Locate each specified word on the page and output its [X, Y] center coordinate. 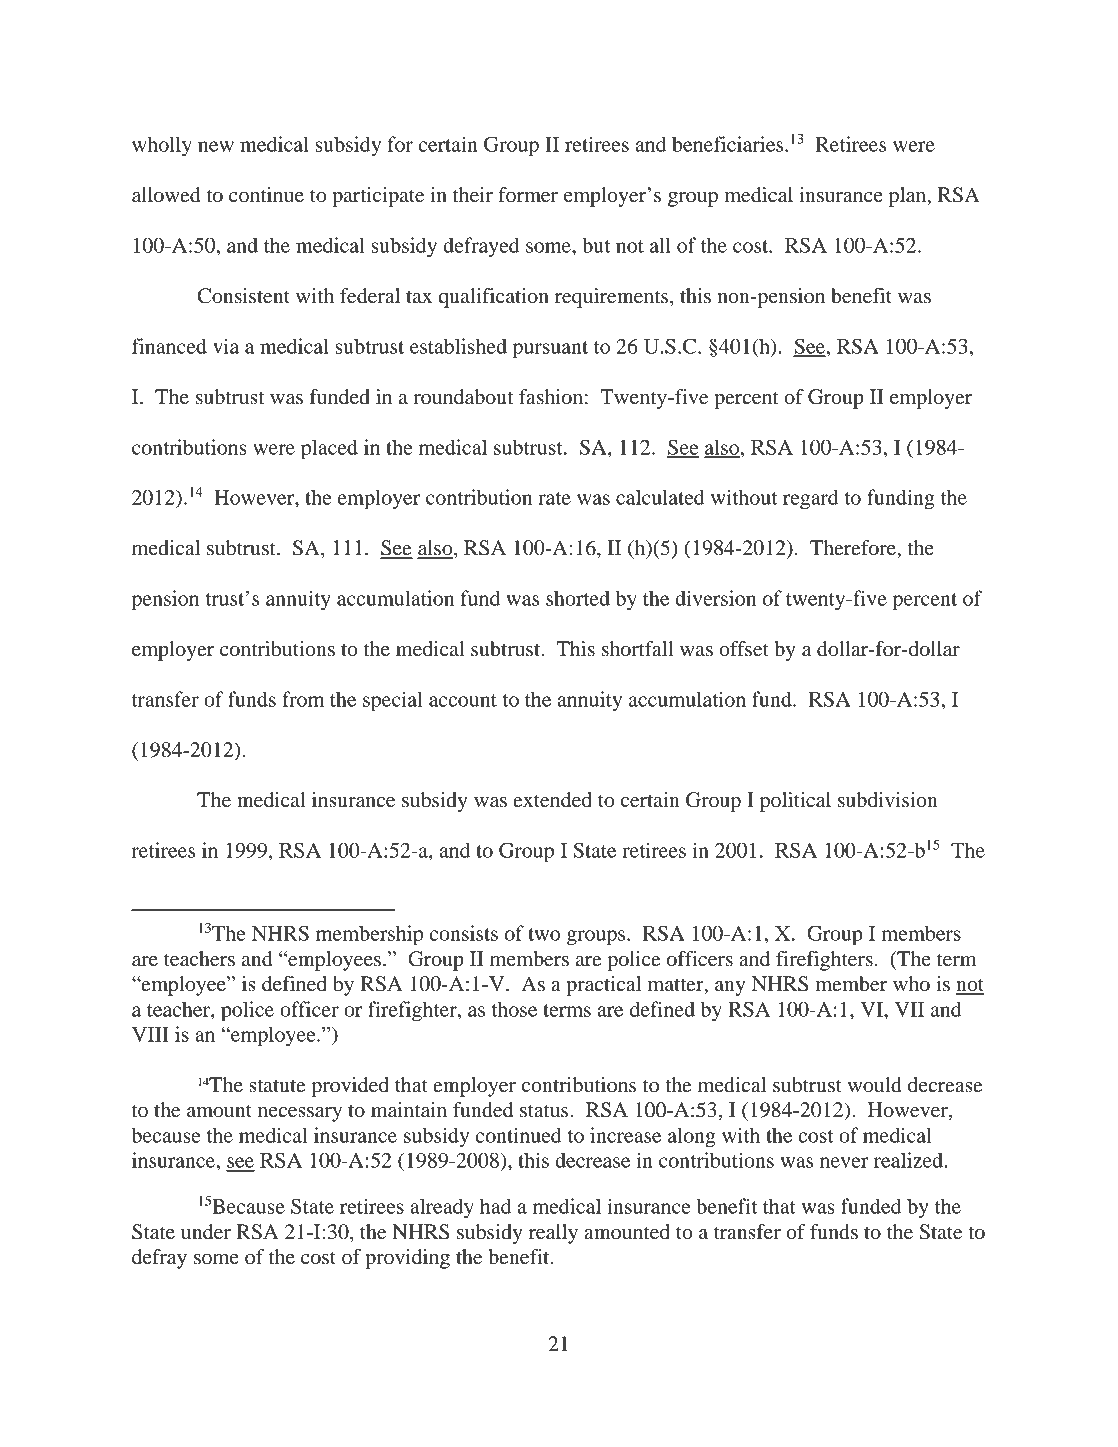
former [528, 195]
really [553, 1234]
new [216, 146]
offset [744, 649]
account [463, 700]
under [206, 1232]
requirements [613, 298]
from [303, 699]
